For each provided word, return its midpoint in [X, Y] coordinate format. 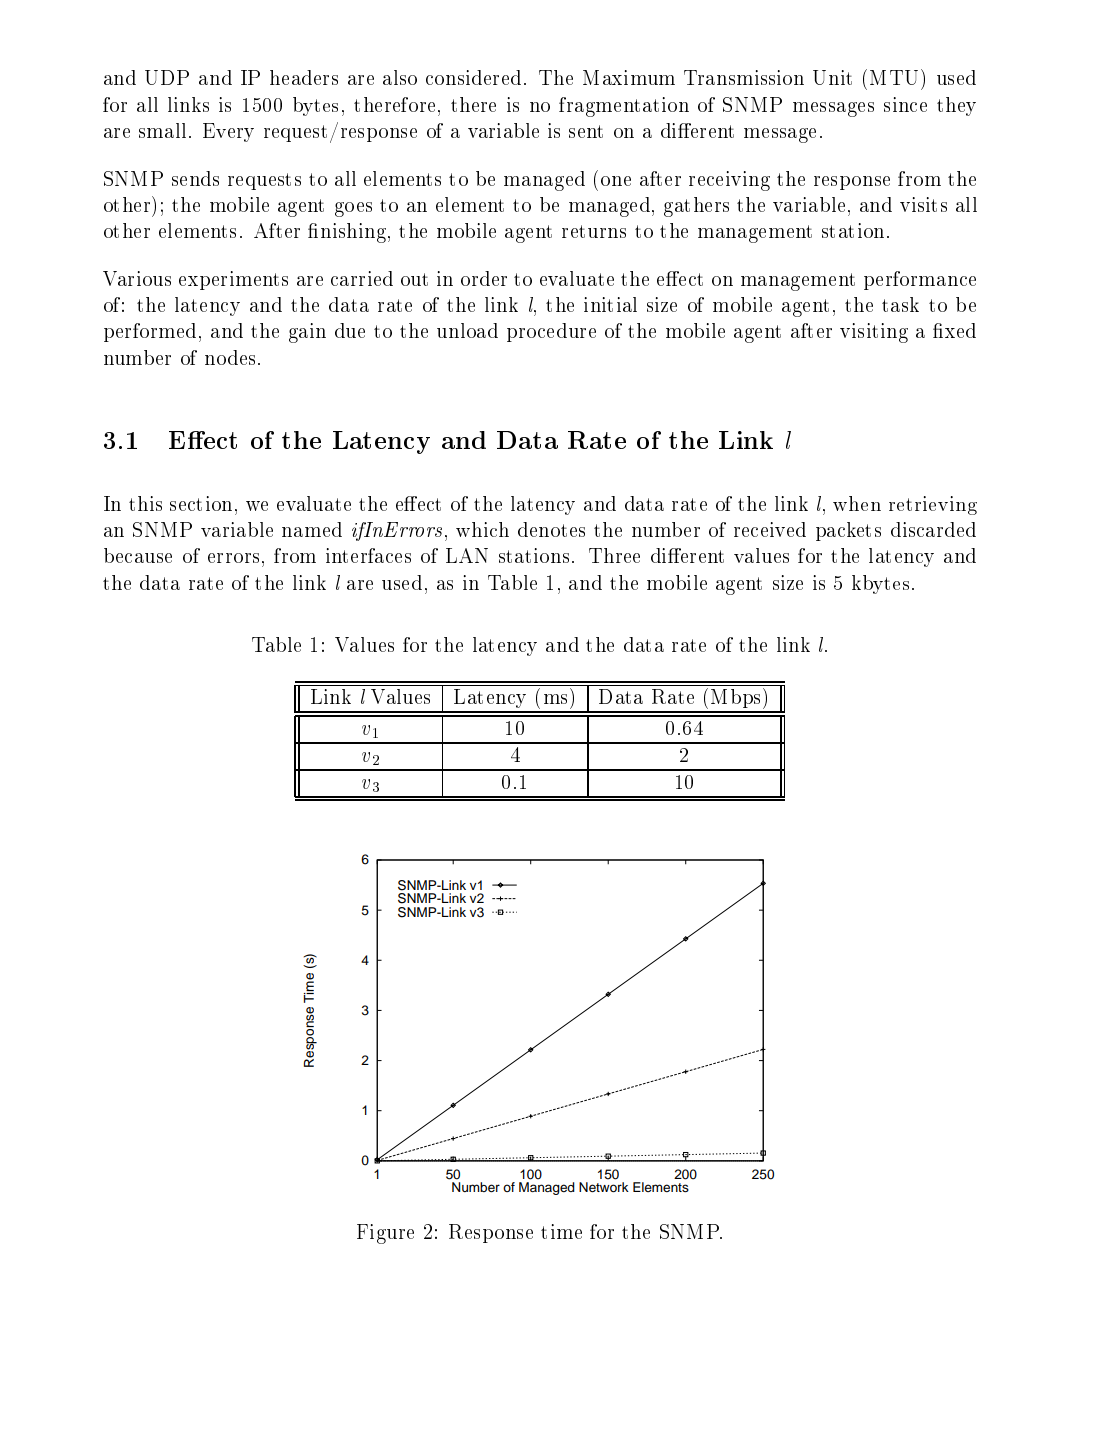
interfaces [368, 555]
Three [614, 555]
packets [848, 531]
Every [228, 132]
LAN [467, 555]
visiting [874, 333]
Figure [385, 1234]
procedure [551, 332]
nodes [230, 357]
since [905, 104]
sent [586, 131]
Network [604, 1187]
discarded [933, 529]
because [138, 555]
